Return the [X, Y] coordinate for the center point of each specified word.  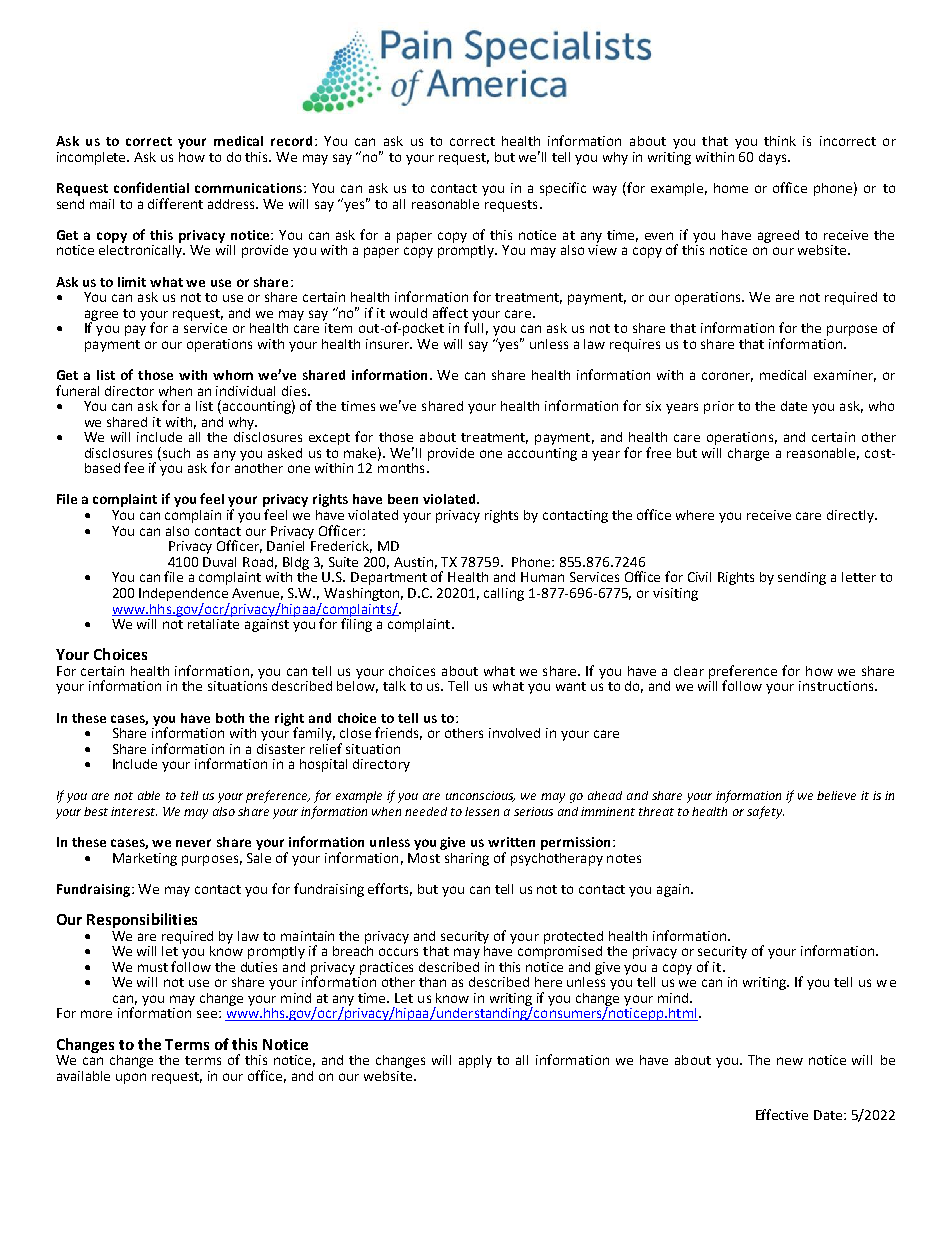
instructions [837, 686]
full [473, 326]
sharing [467, 859]
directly [851, 516]
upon [131, 1078]
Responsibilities [142, 920]
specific [563, 189]
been [403, 499]
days [774, 158]
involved [514, 733]
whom [233, 375]
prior [719, 407]
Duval [219, 562]
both [230, 718]
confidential [151, 187]
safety [765, 812]
